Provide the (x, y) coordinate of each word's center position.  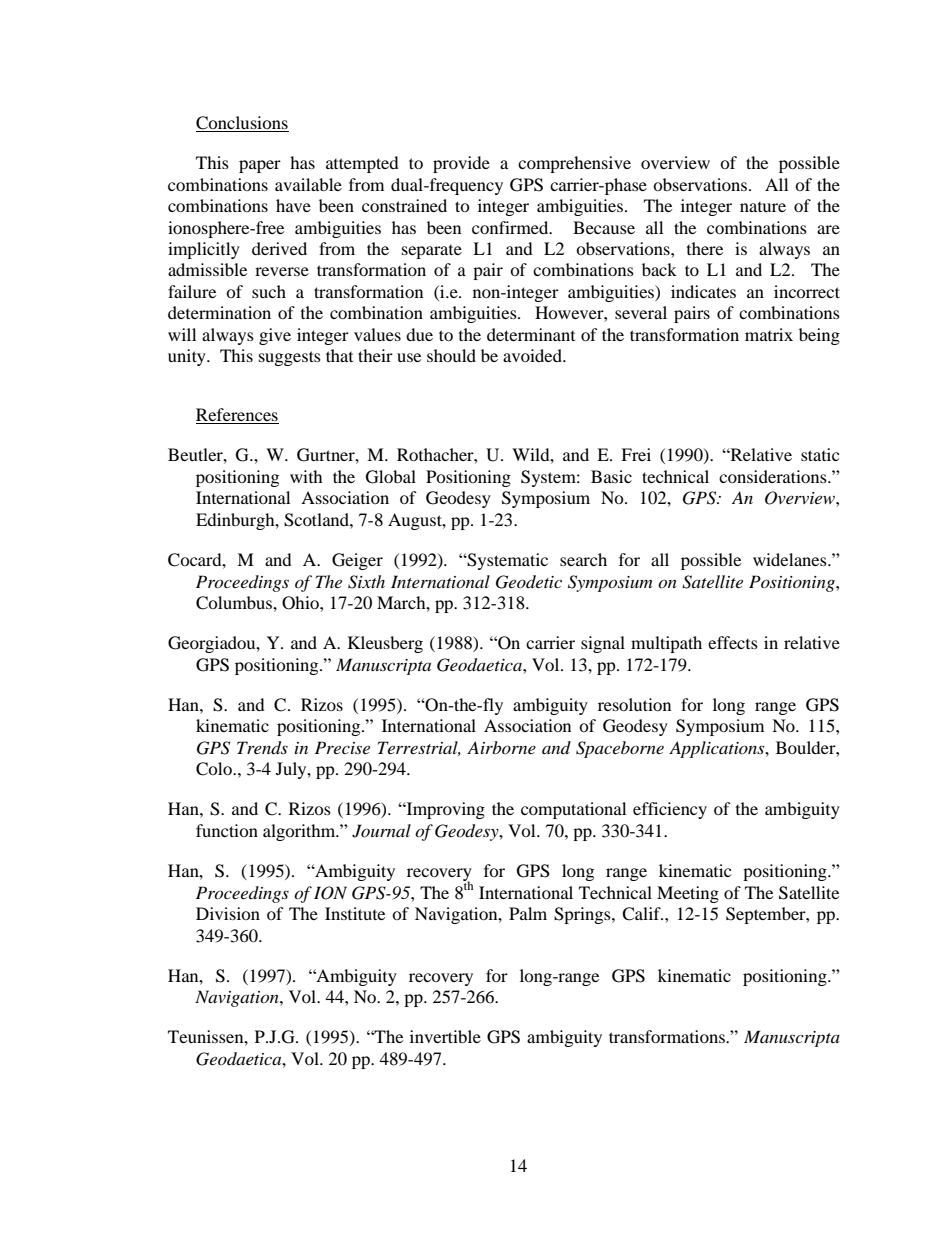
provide (461, 164)
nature (763, 207)
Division (228, 913)
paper (260, 166)
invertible (445, 1036)
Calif (642, 914)
